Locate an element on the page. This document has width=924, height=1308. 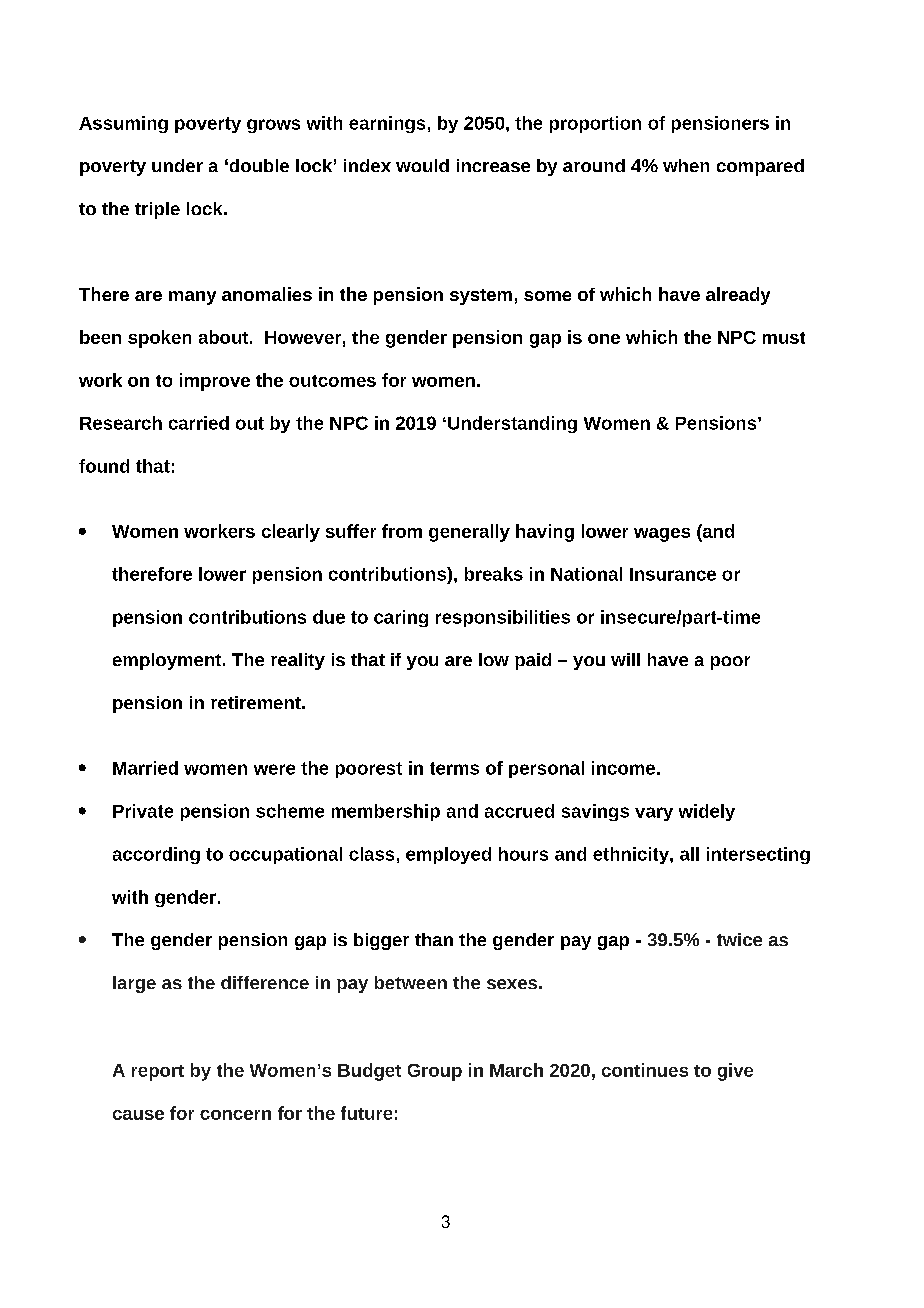
report is located at coordinates (158, 1073).
